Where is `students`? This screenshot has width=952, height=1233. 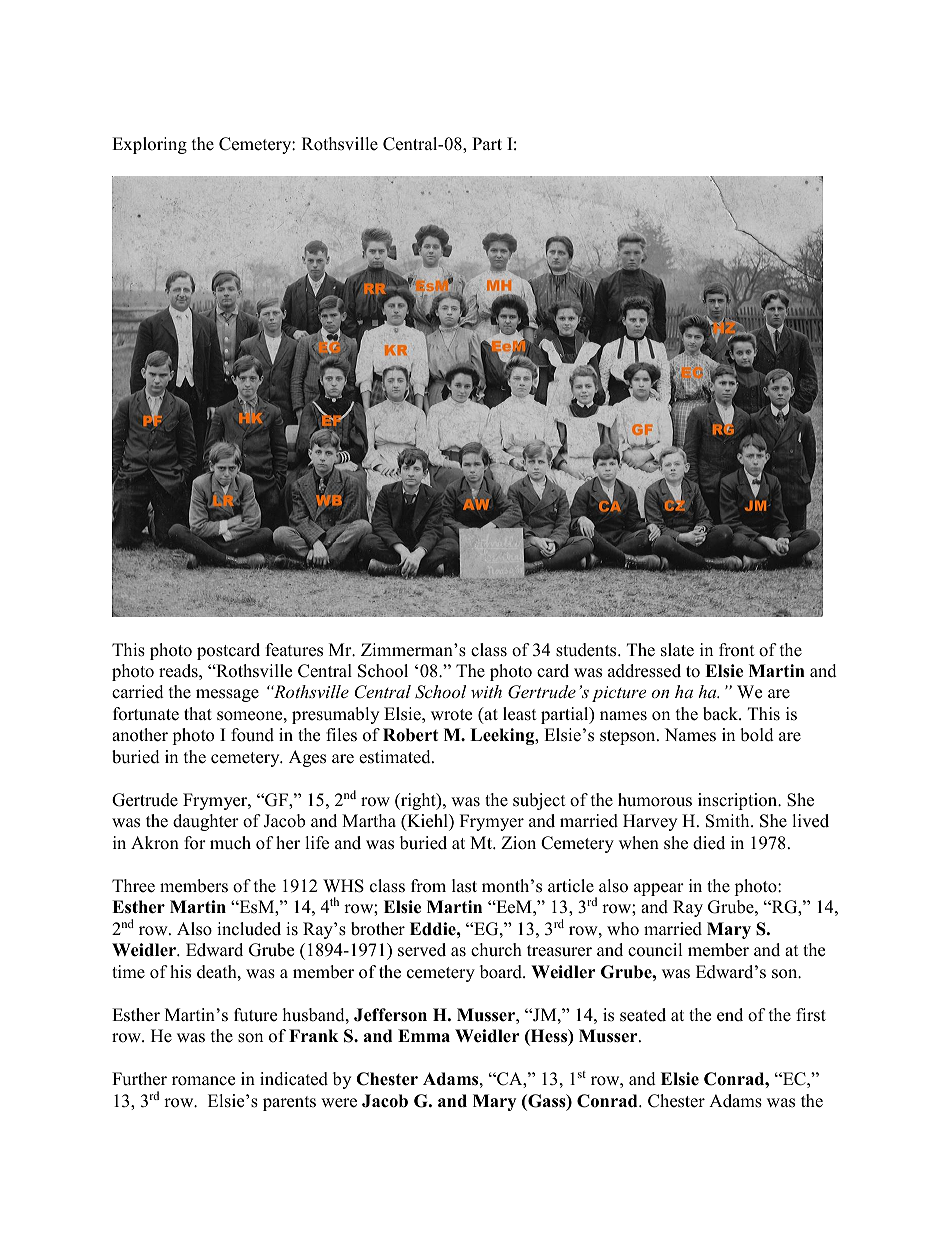 students is located at coordinates (587, 650).
